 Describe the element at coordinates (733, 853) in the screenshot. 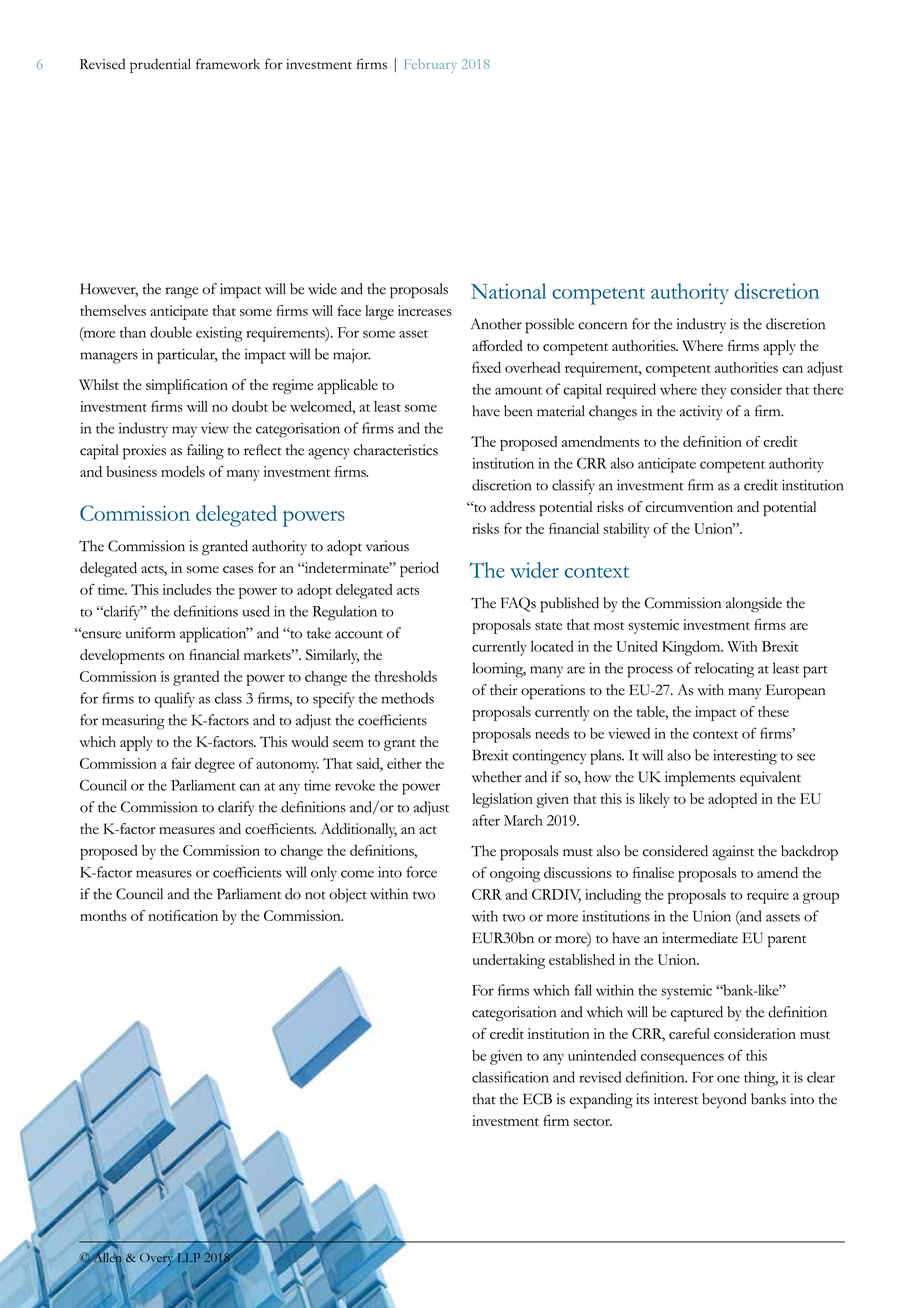

I see `against` at that location.
